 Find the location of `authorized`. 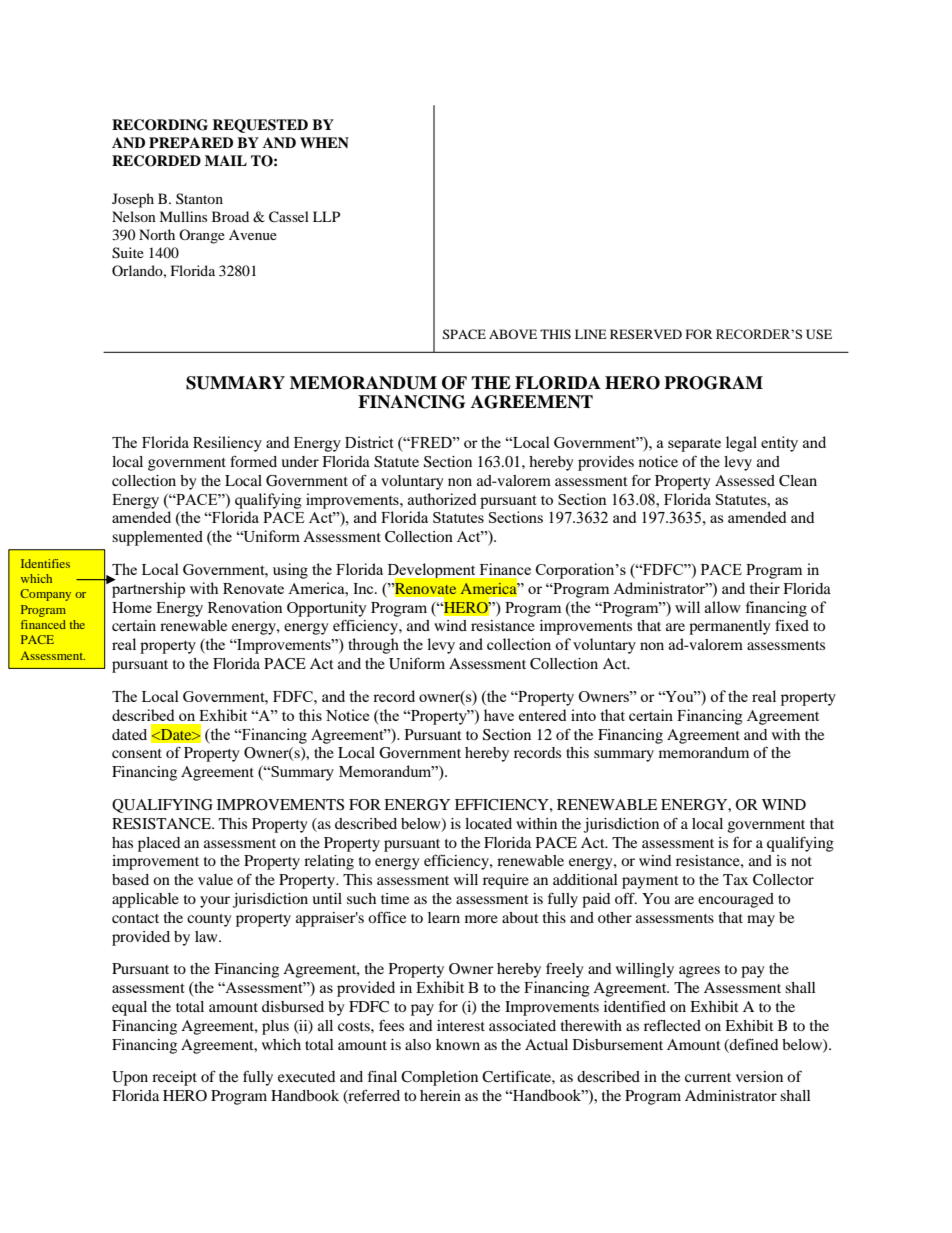

authorized is located at coordinates (442, 499).
